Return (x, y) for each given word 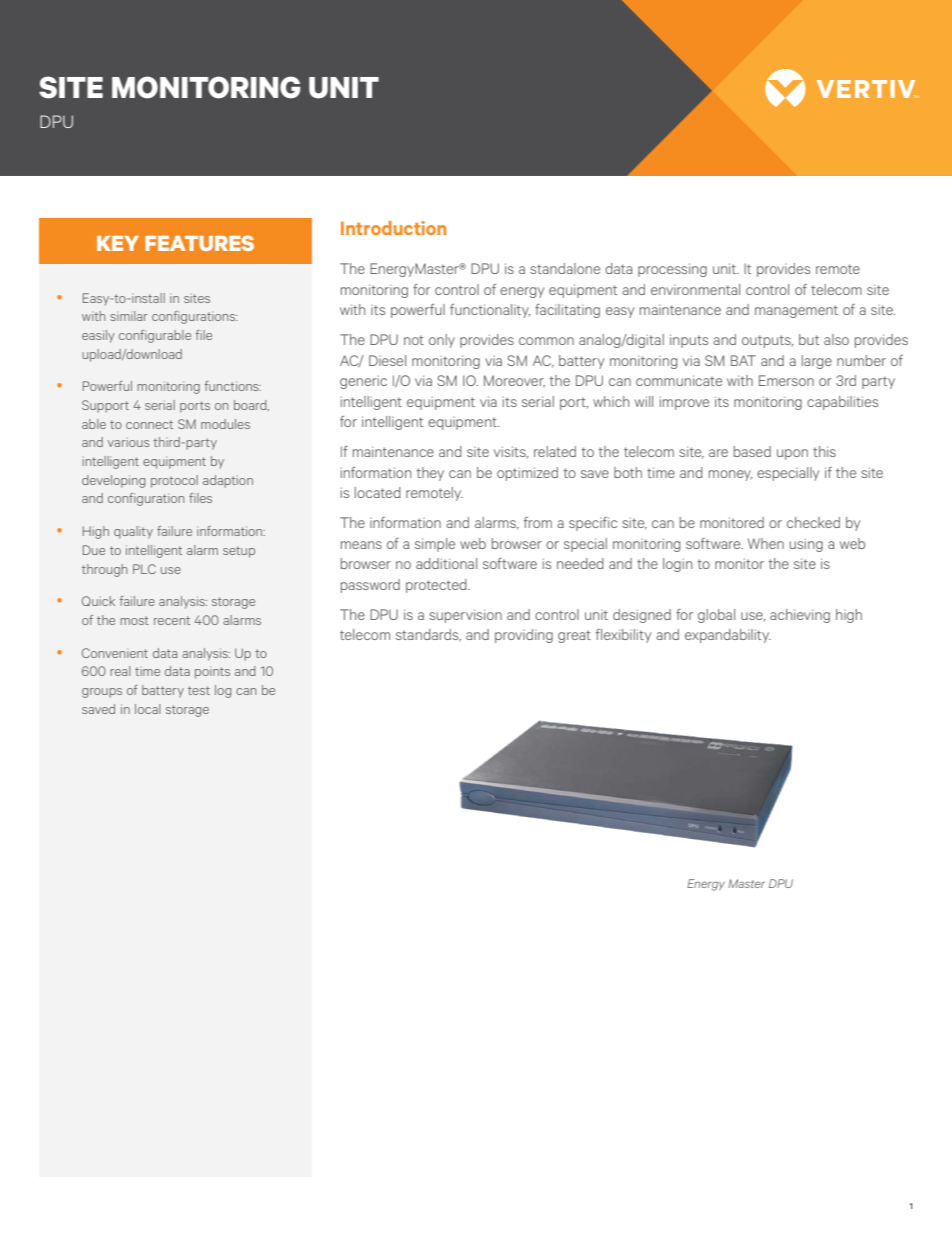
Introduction (393, 228)
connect (149, 424)
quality (133, 532)
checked (813, 522)
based (752, 451)
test (199, 690)
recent (172, 620)
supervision (465, 616)
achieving (800, 616)
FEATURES (199, 243)
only (442, 341)
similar (129, 316)
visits (511, 452)
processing (672, 270)
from (538, 522)
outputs (767, 341)
